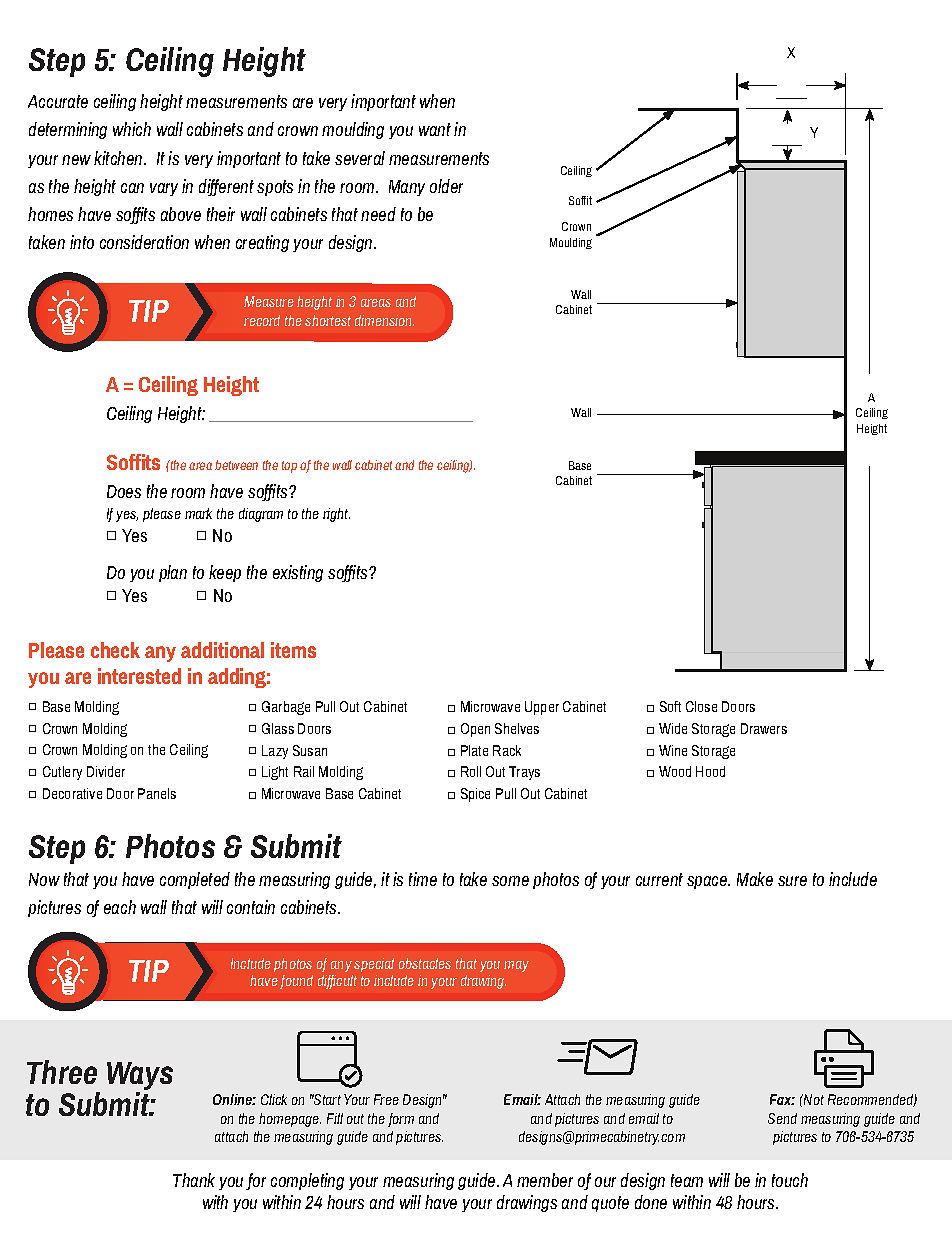 This screenshot has width=952, height=1233. What do you see at coordinates (701, 706) in the screenshot?
I see `Close` at bounding box center [701, 706].
